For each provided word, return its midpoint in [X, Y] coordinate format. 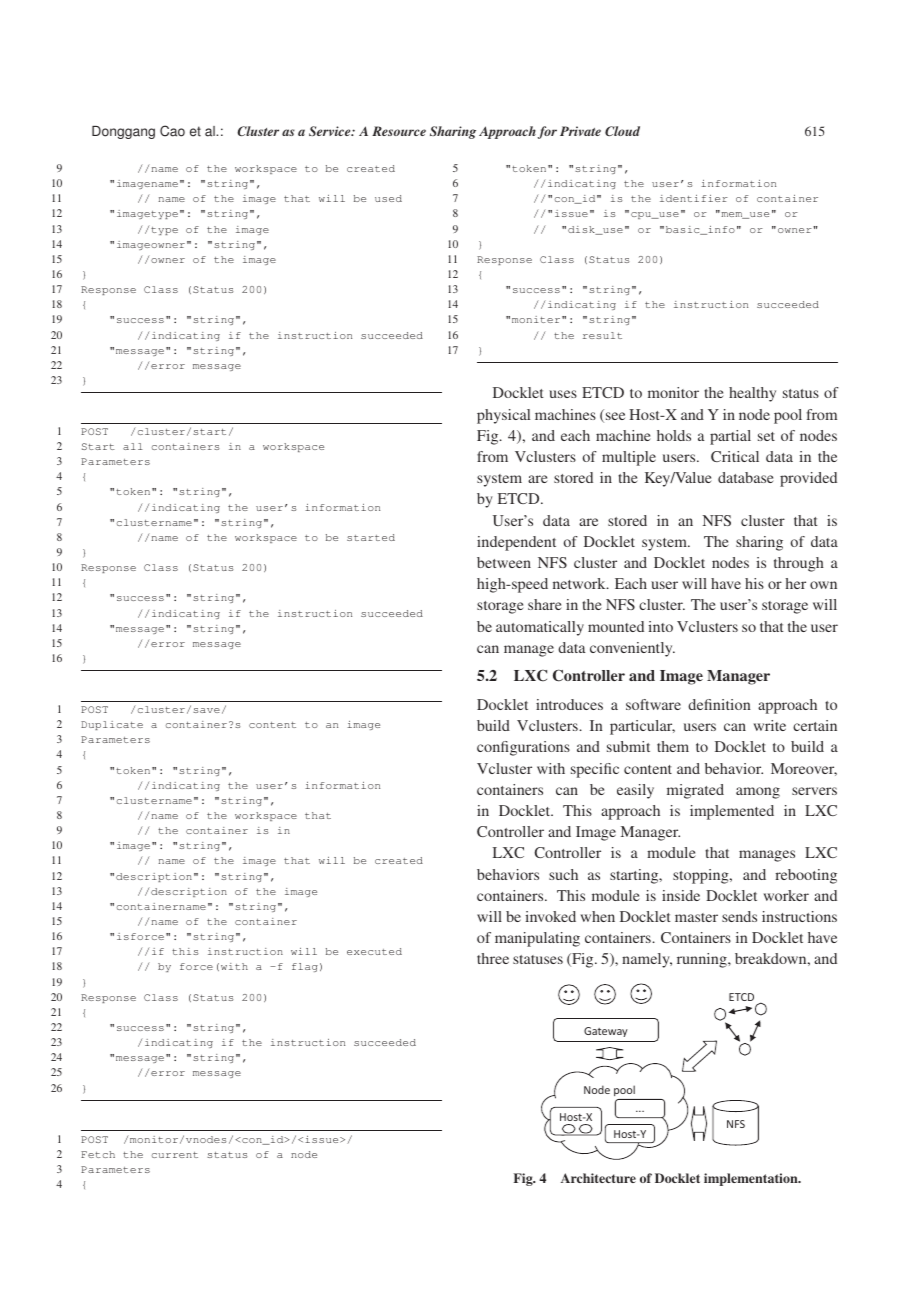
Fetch [98, 1154]
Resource [399, 131]
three [493, 958]
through [799, 564]
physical [503, 416]
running [703, 960]
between [504, 562]
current [175, 1155]
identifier [694, 198]
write [770, 725]
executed [374, 951]
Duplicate [112, 725]
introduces [569, 704]
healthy [752, 394]
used [388, 198]
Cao [172, 131]
